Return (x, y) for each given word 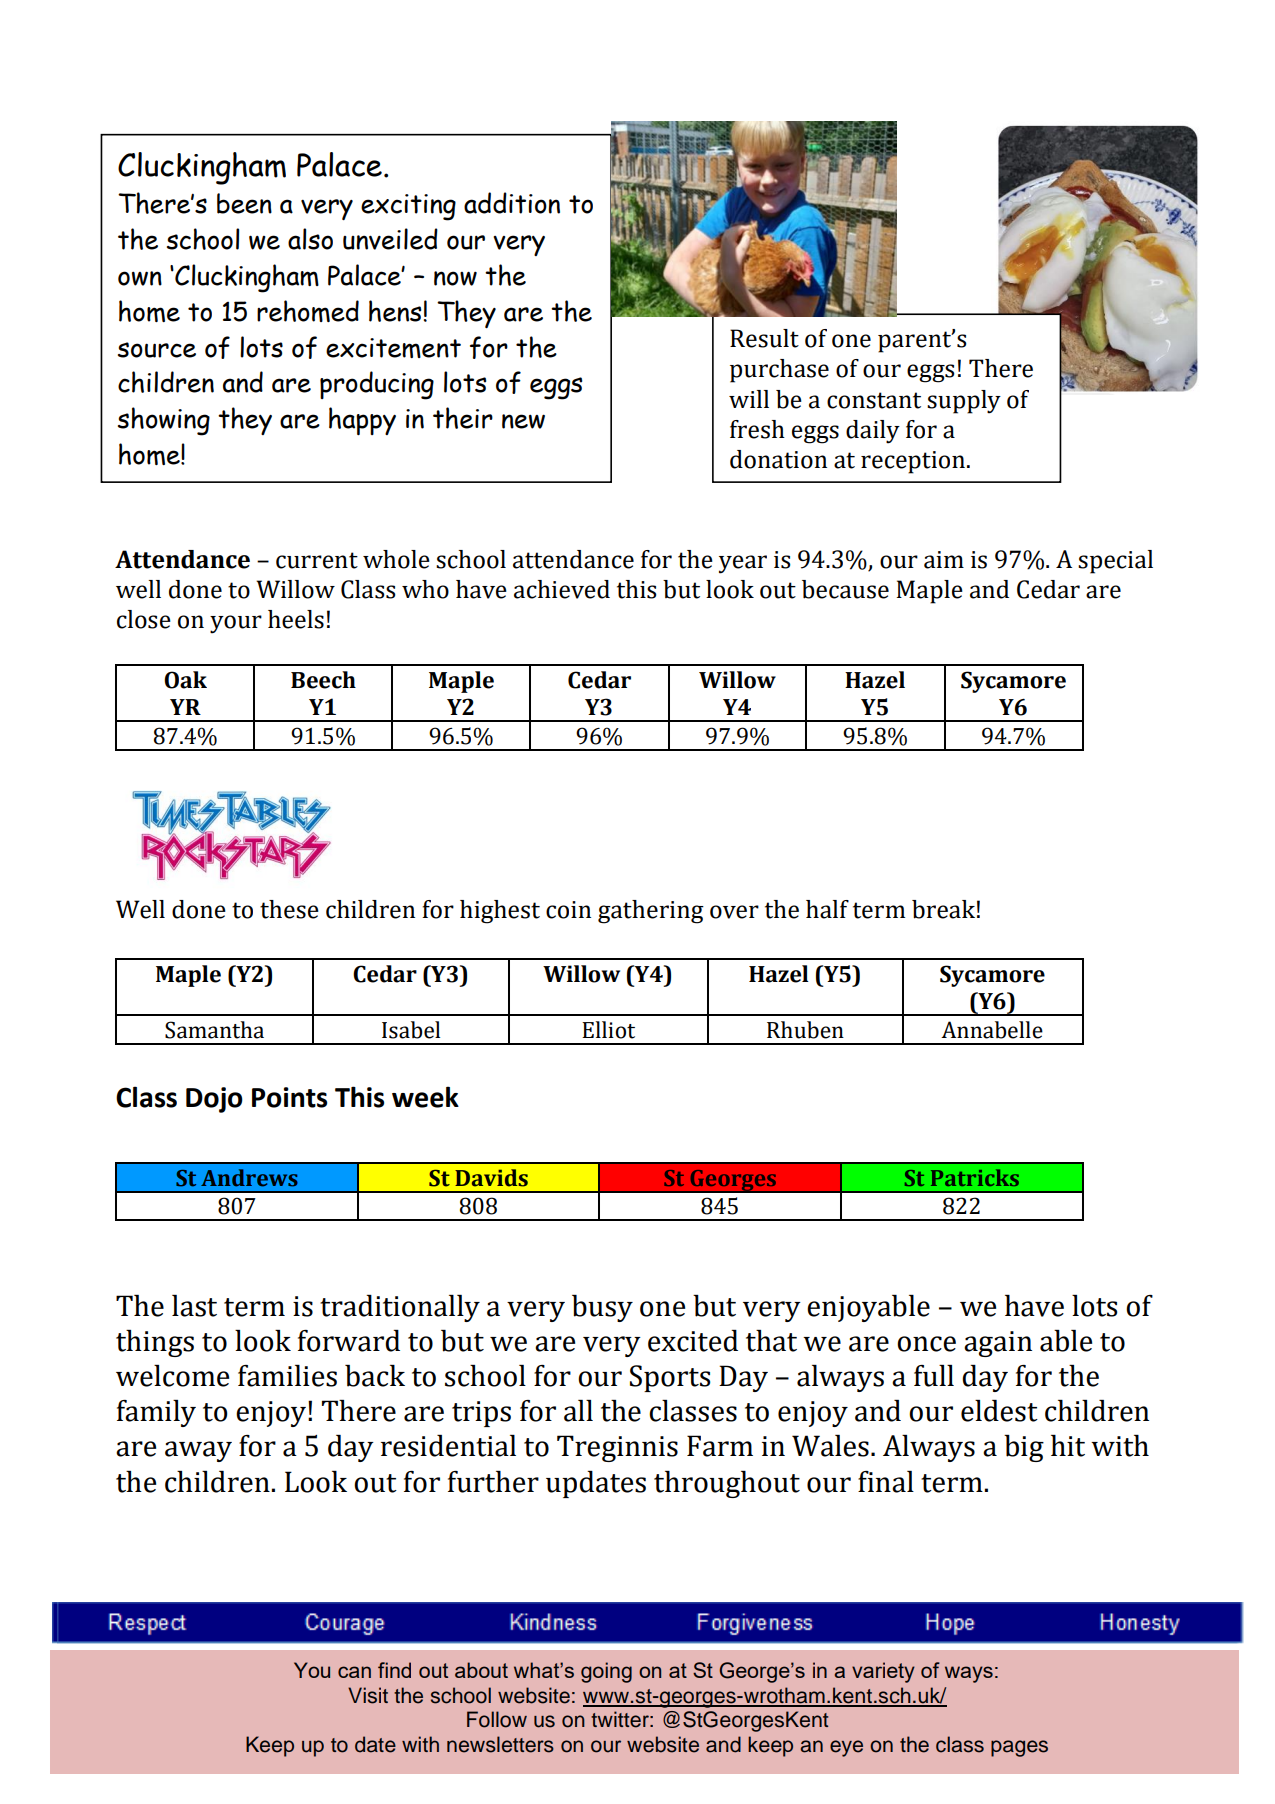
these (289, 909)
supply (964, 402)
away (198, 1451)
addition (512, 203)
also (310, 239)
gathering (651, 912)
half (827, 909)
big (1024, 1448)
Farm (720, 1446)
